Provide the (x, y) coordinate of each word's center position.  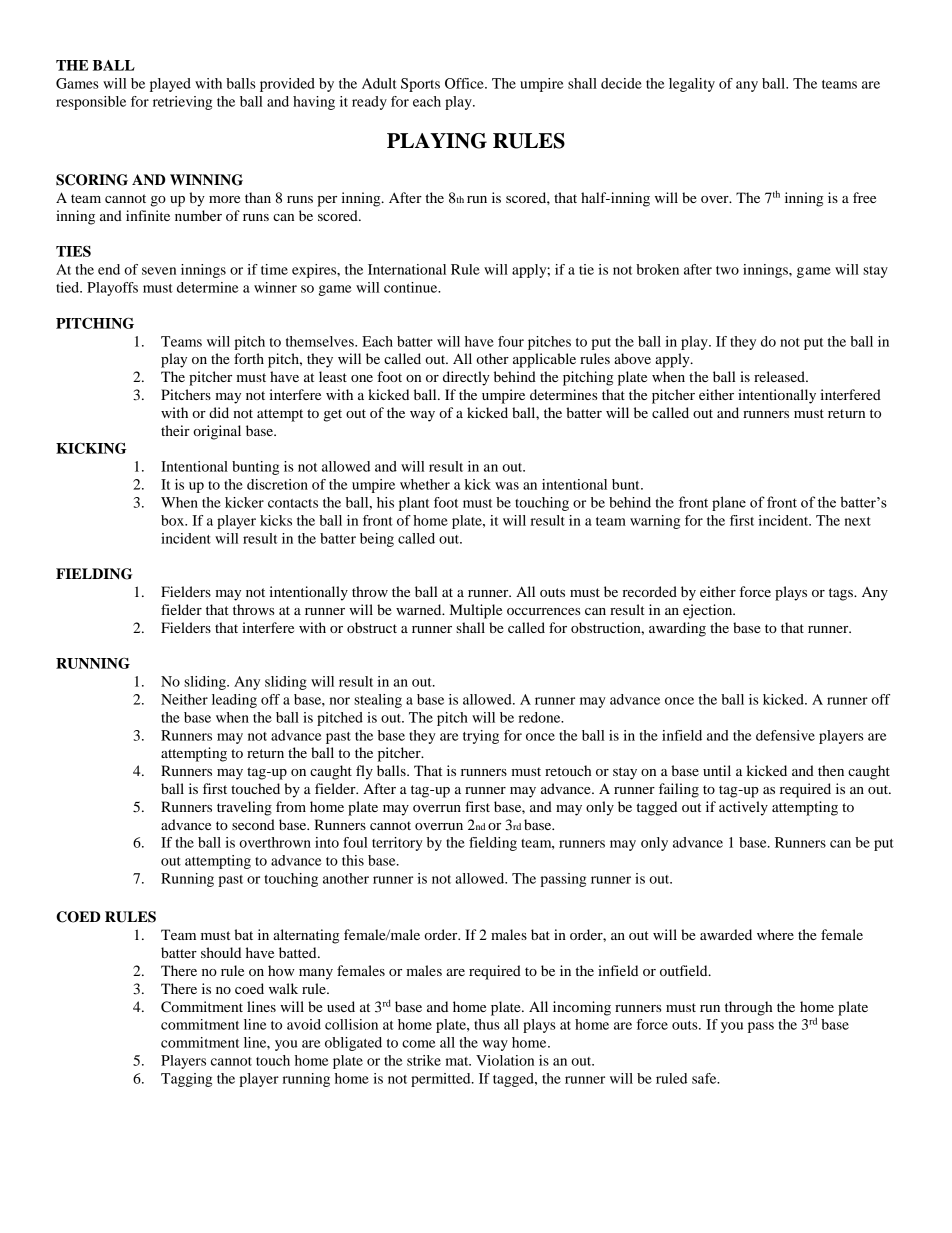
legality (692, 85)
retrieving (182, 103)
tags (842, 594)
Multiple (476, 611)
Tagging (186, 1080)
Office (465, 83)
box (174, 520)
